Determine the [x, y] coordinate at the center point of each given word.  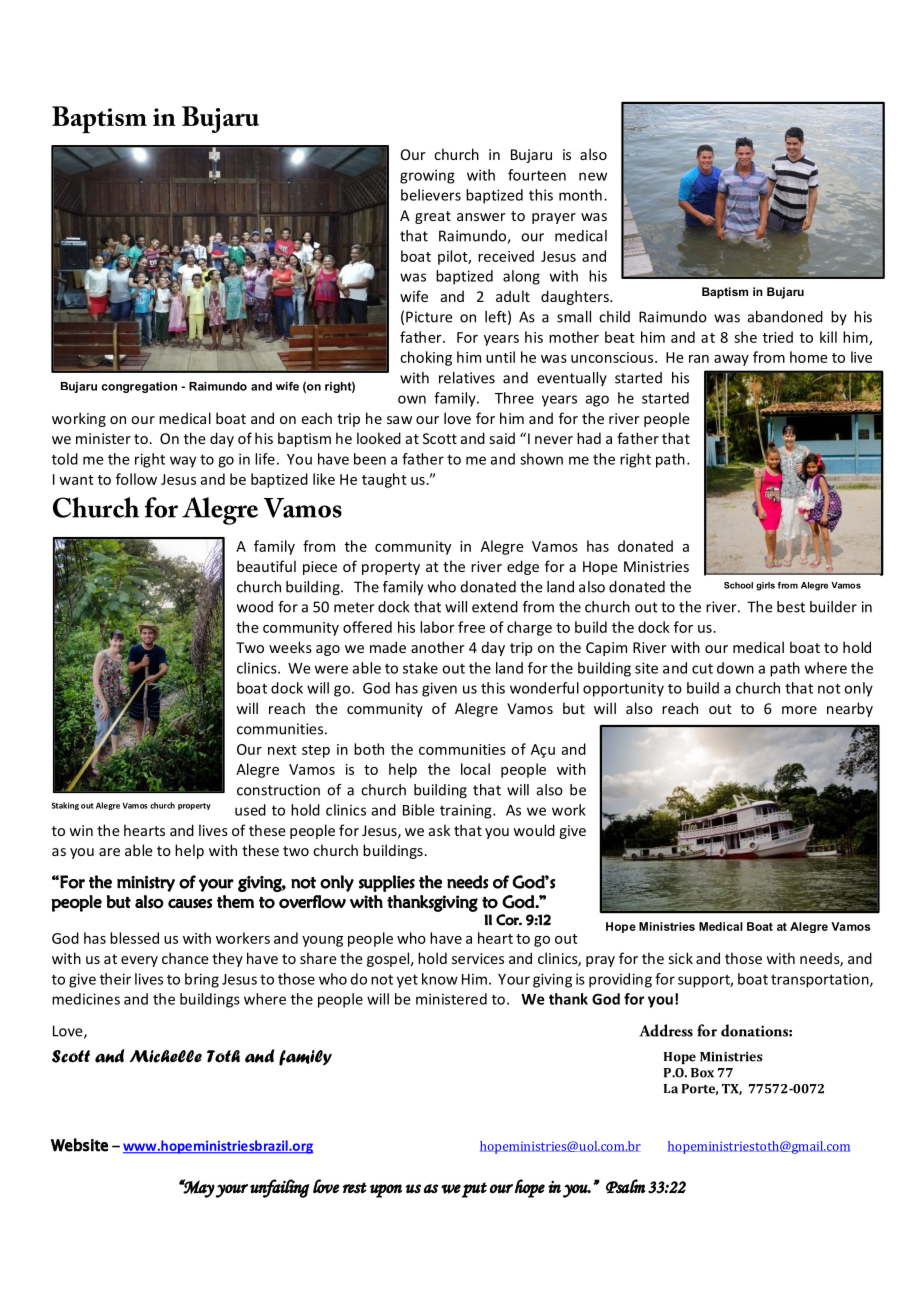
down [735, 668]
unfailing [280, 1188]
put [474, 1190]
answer [481, 217]
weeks [290, 647]
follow [136, 479]
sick [681, 958]
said [502, 438]
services [478, 958]
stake [420, 668]
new [593, 176]
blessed [134, 938]
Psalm [626, 1186]
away [731, 360]
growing [427, 176]
